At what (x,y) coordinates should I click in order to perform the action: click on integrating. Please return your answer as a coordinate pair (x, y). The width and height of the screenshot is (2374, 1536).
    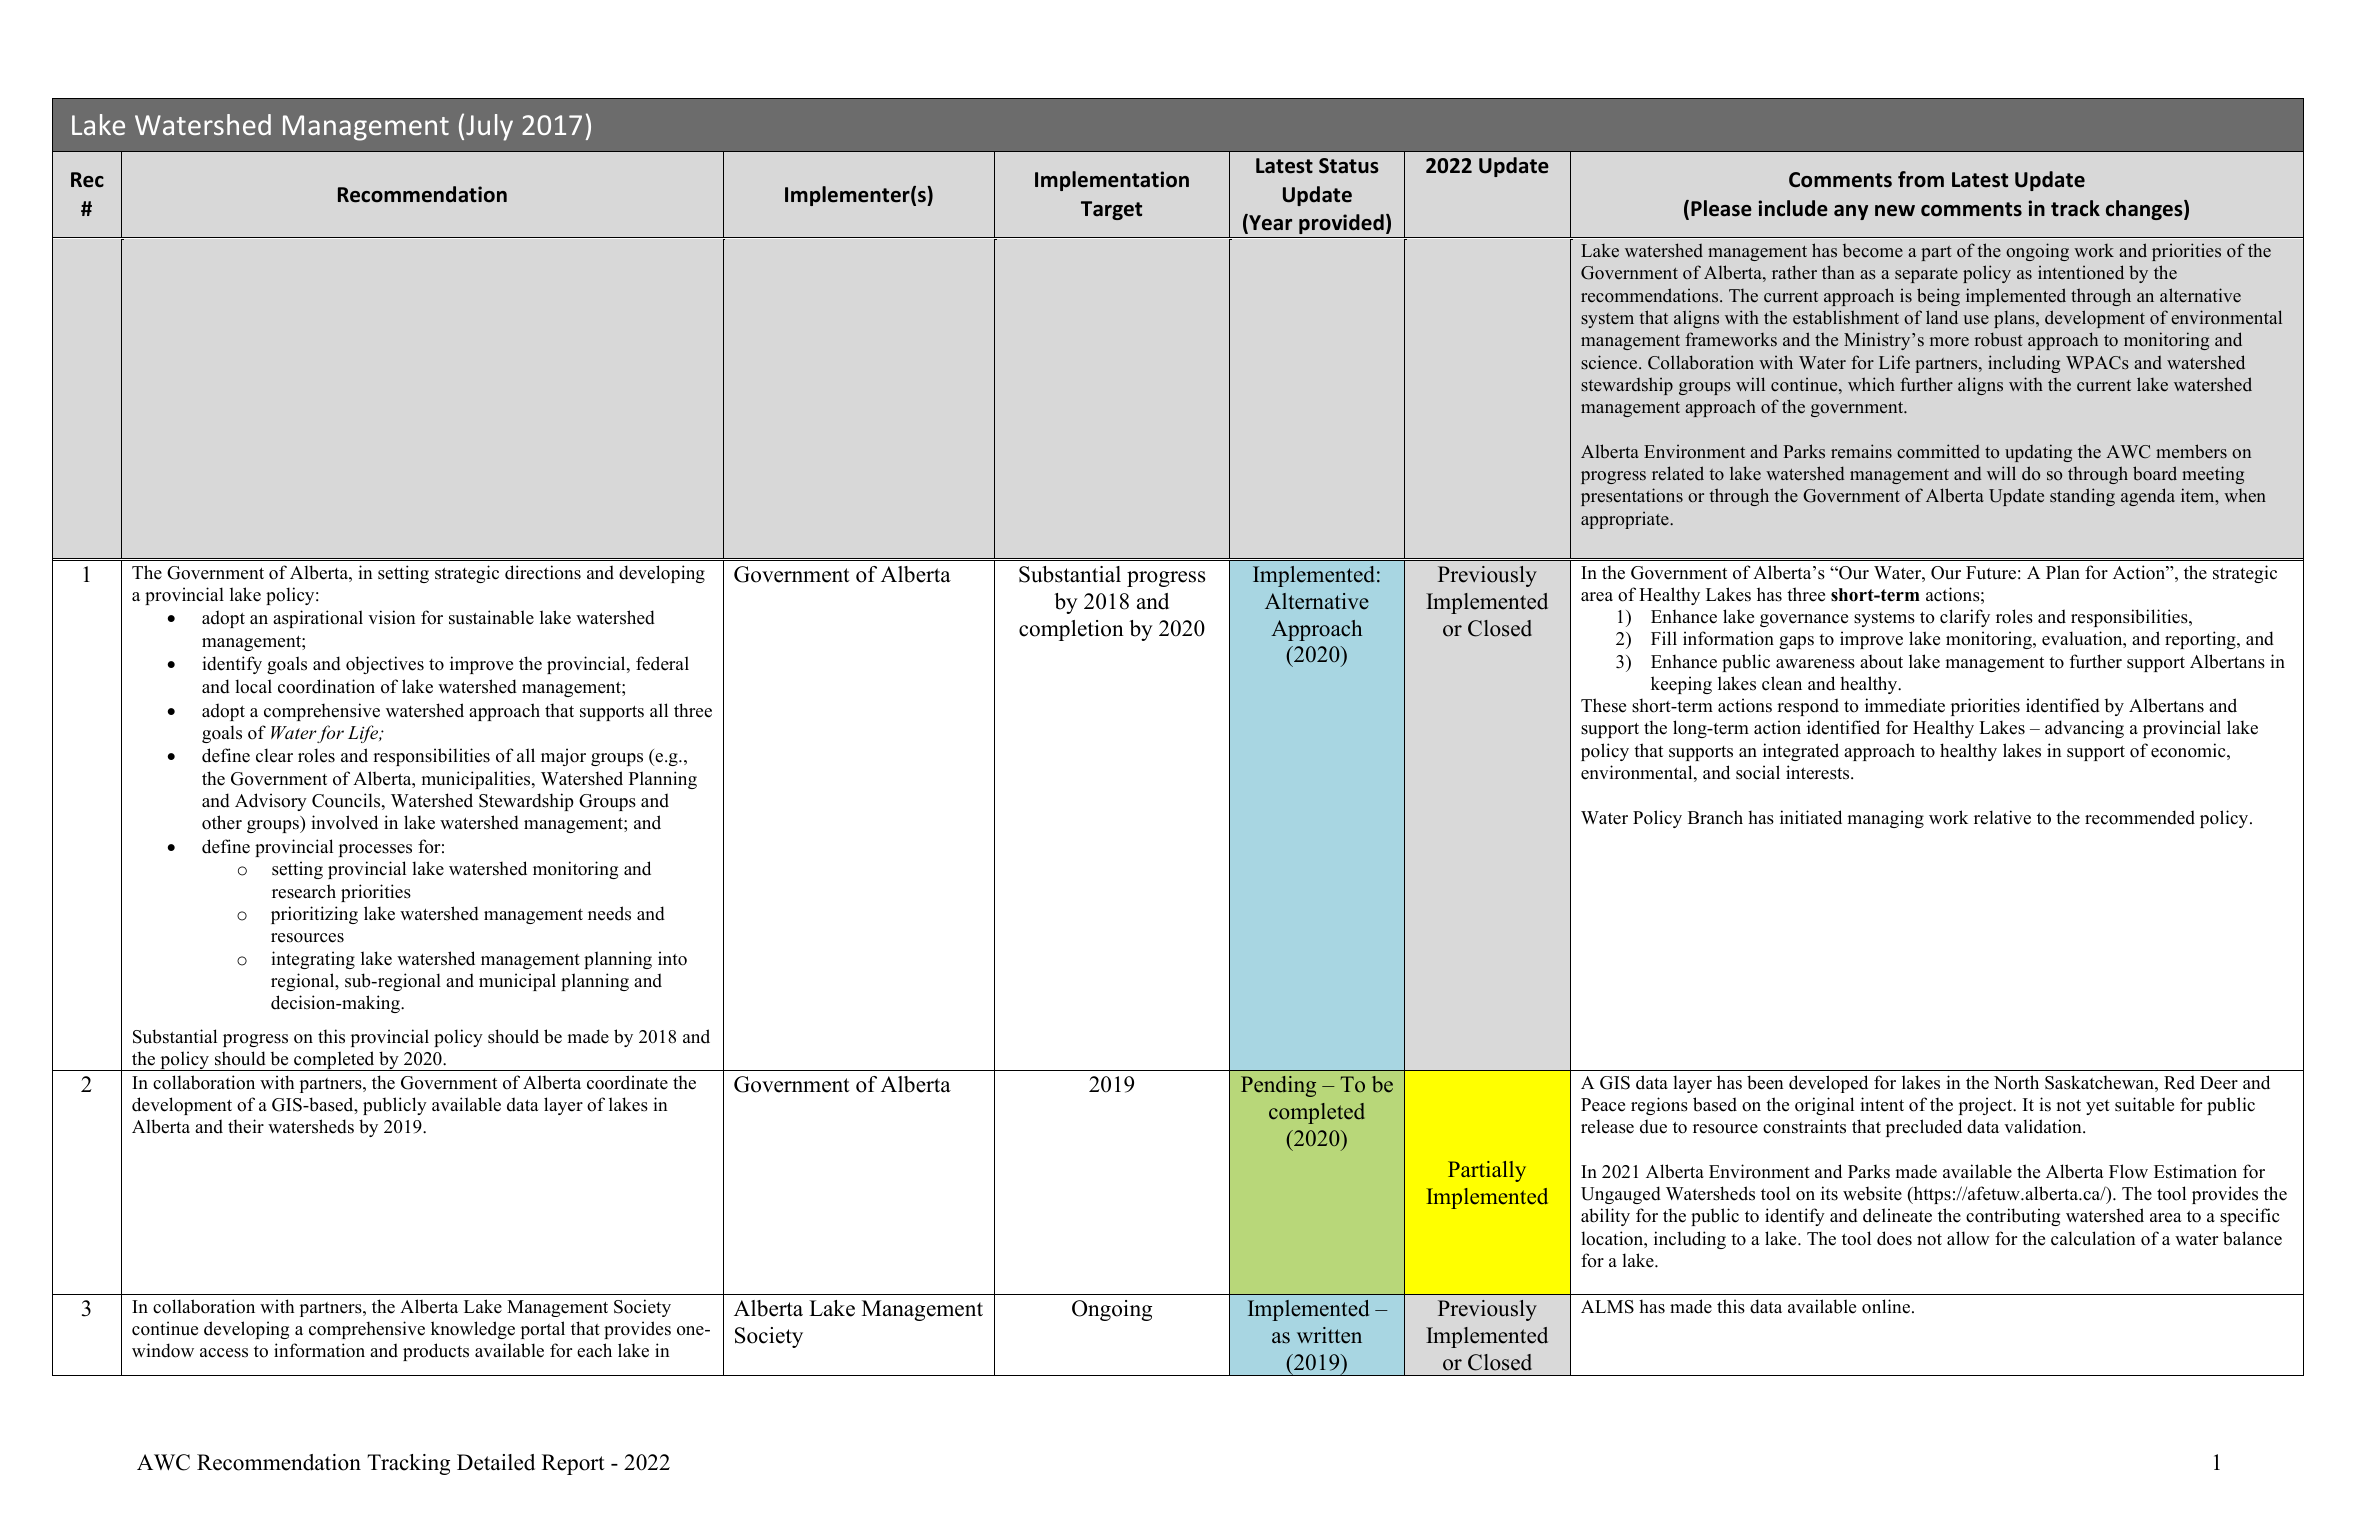
    Looking at the image, I should click on (313, 960).
